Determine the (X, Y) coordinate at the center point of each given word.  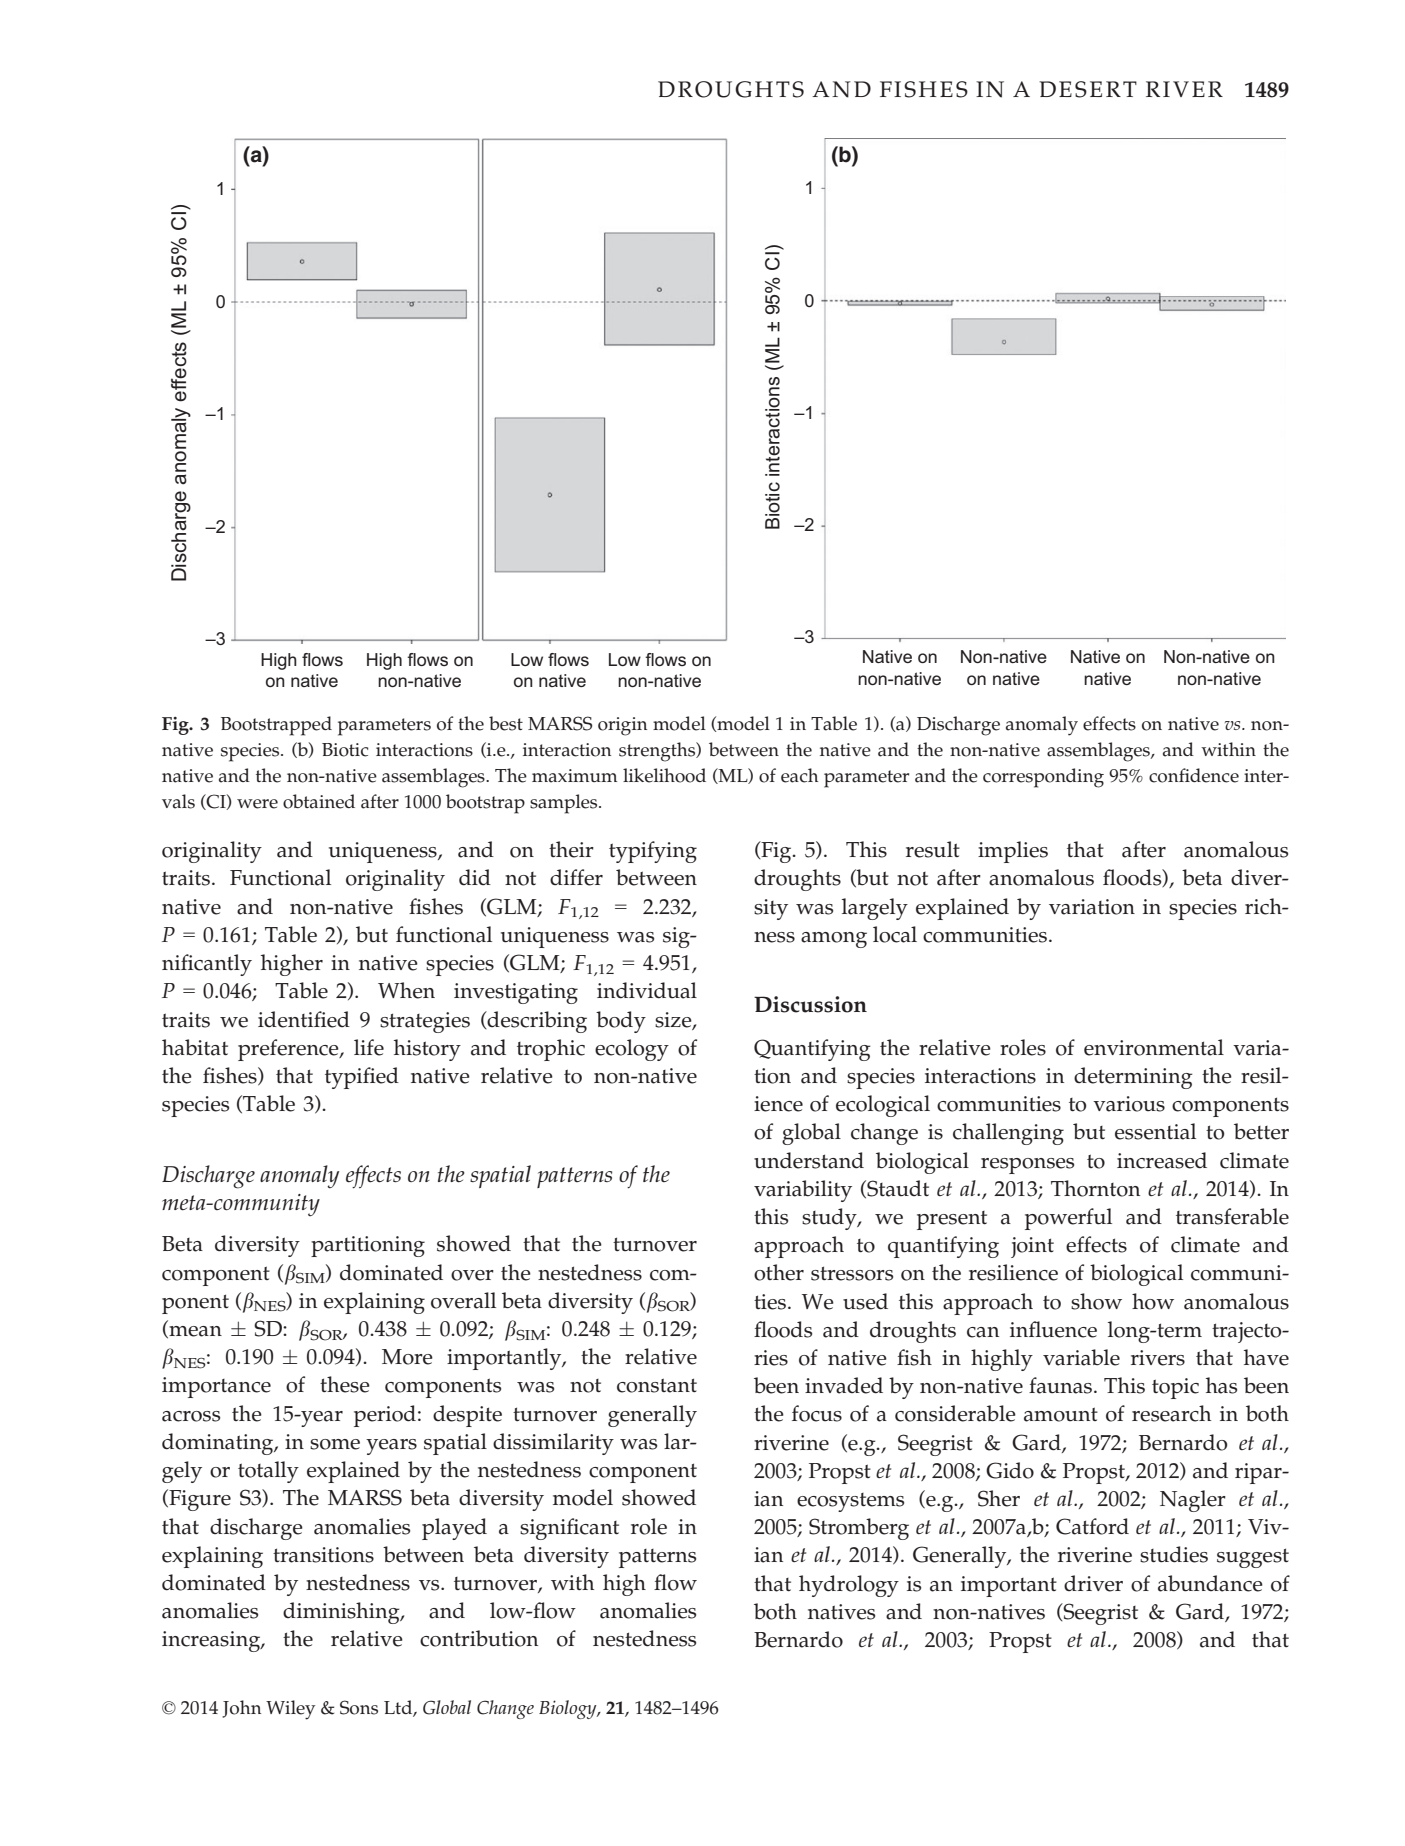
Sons (359, 1707)
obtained (319, 801)
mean (194, 1332)
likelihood (664, 775)
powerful (1068, 1219)
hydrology (849, 1586)
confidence (1194, 775)
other (779, 1272)
